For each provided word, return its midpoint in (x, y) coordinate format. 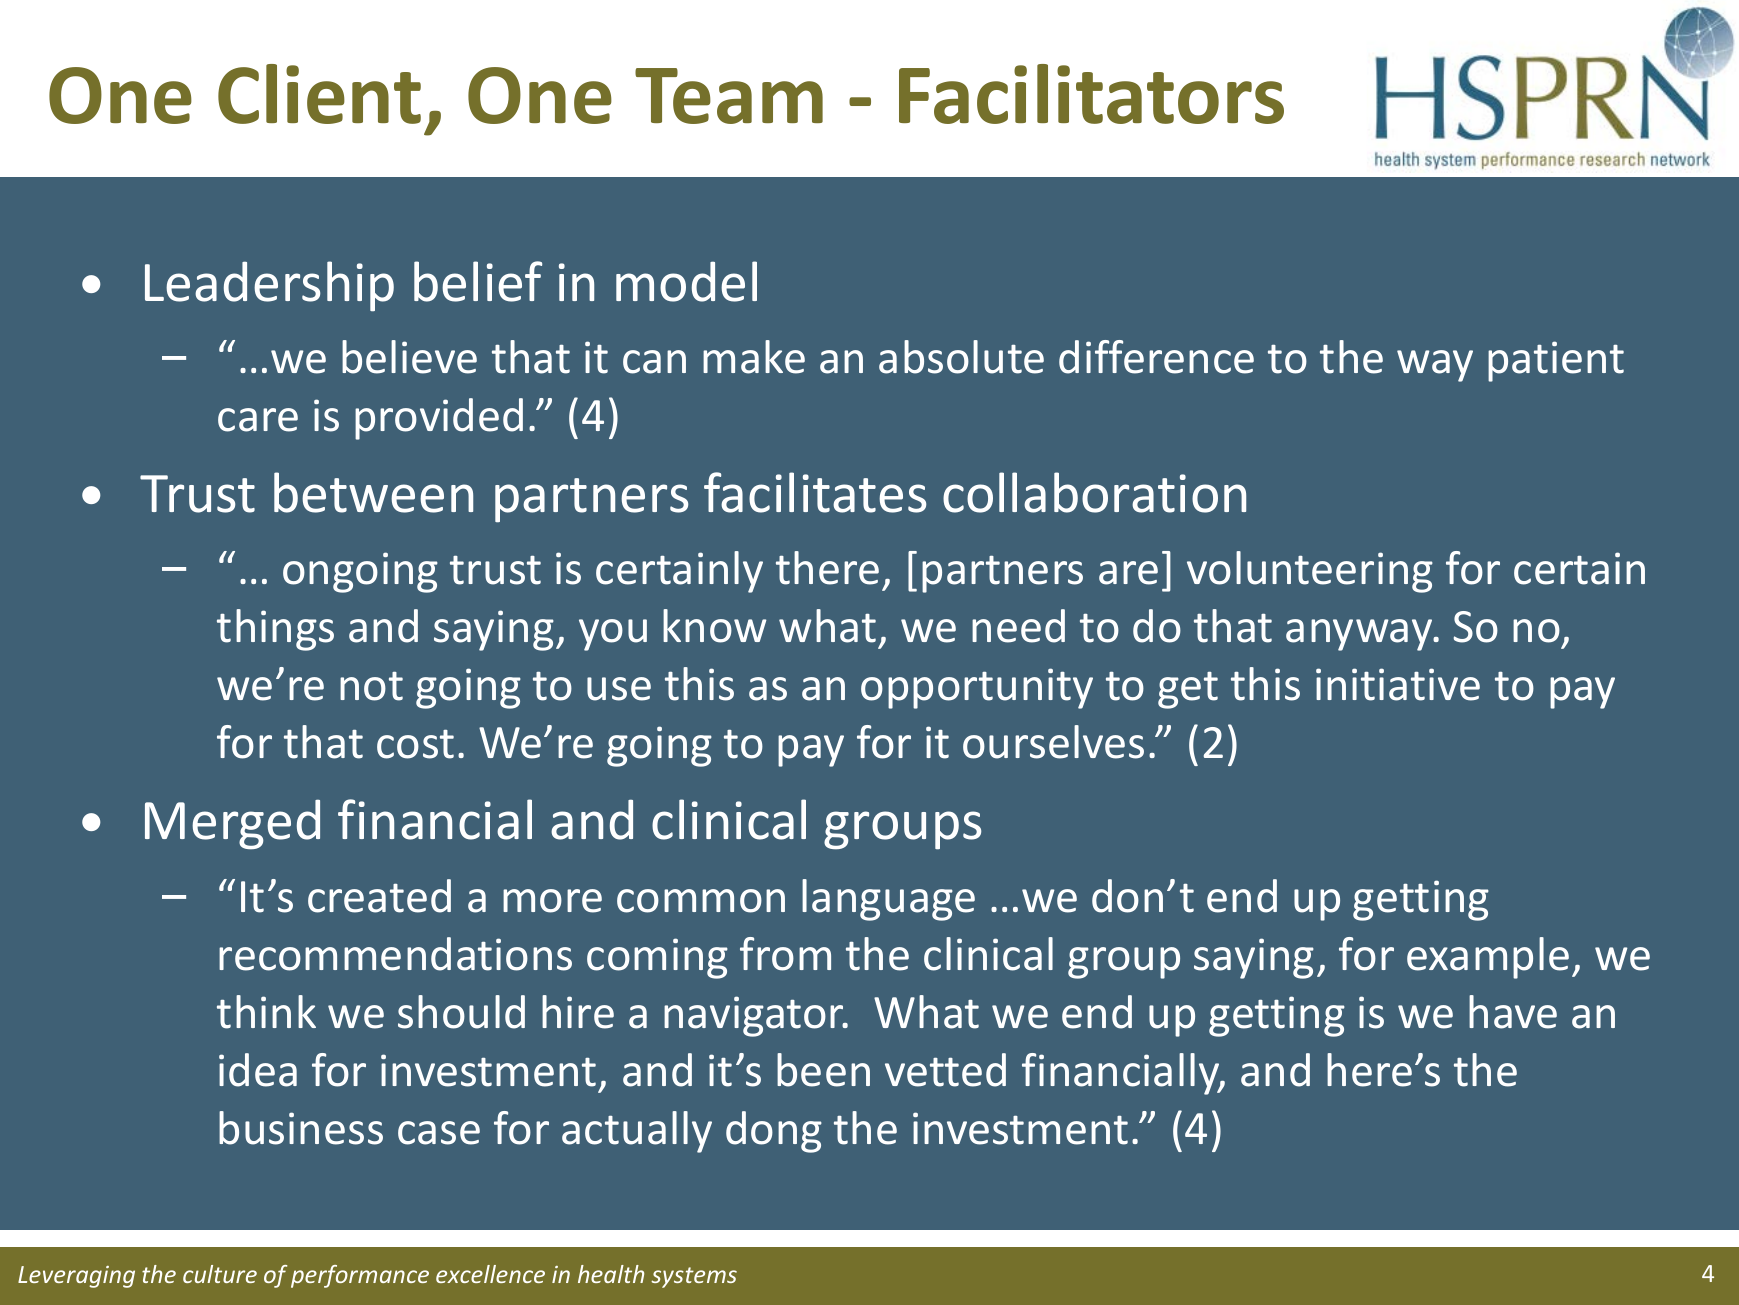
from (785, 954)
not (371, 686)
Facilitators (1091, 94)
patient (1556, 361)
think (266, 1012)
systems (694, 1277)
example (1488, 958)
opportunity (977, 688)
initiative (1398, 684)
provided (439, 419)
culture (220, 1274)
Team (729, 96)
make (754, 357)
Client (319, 94)
